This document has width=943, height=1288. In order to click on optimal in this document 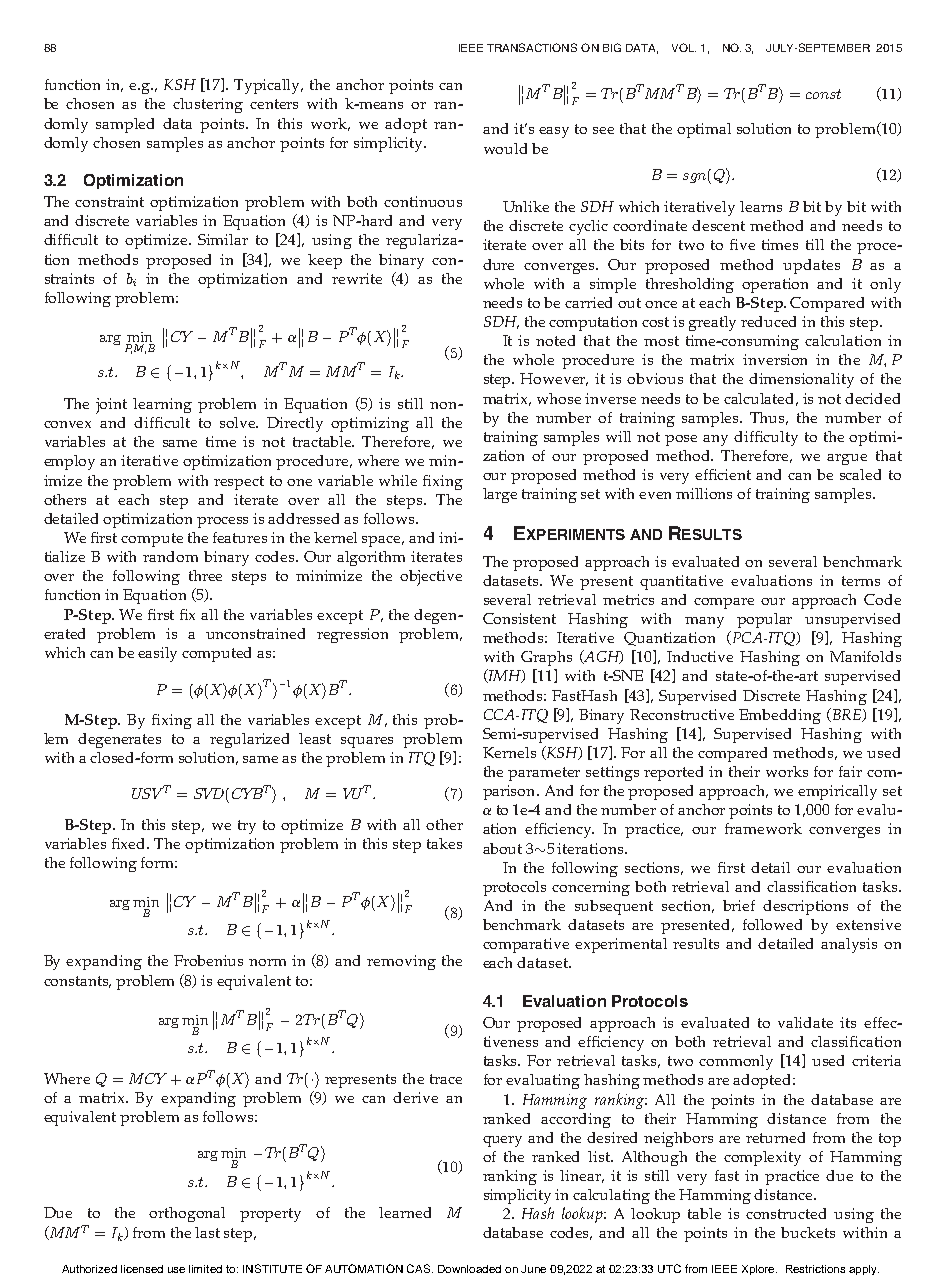, I will do `click(704, 130)`.
